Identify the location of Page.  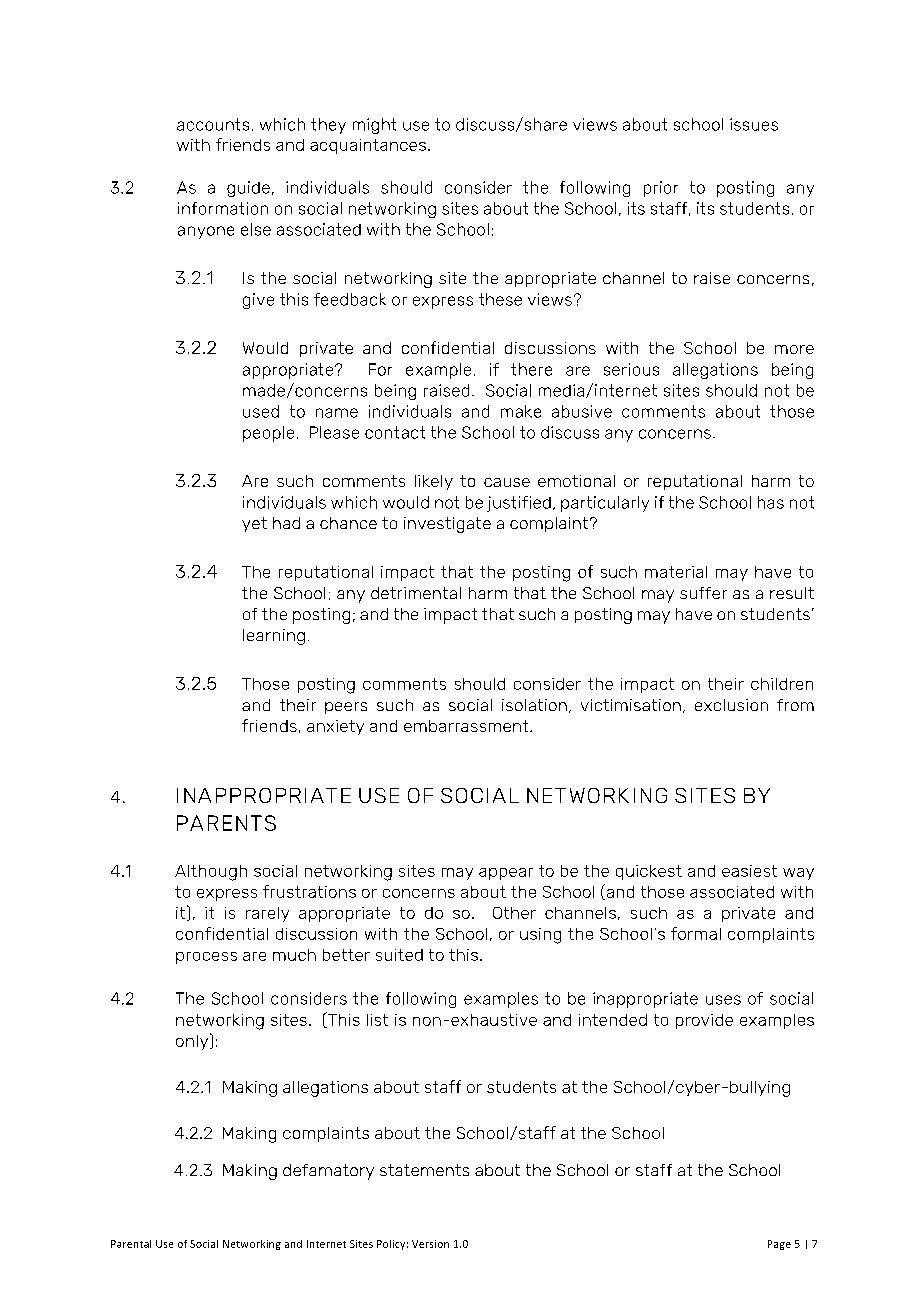
(779, 1245).
